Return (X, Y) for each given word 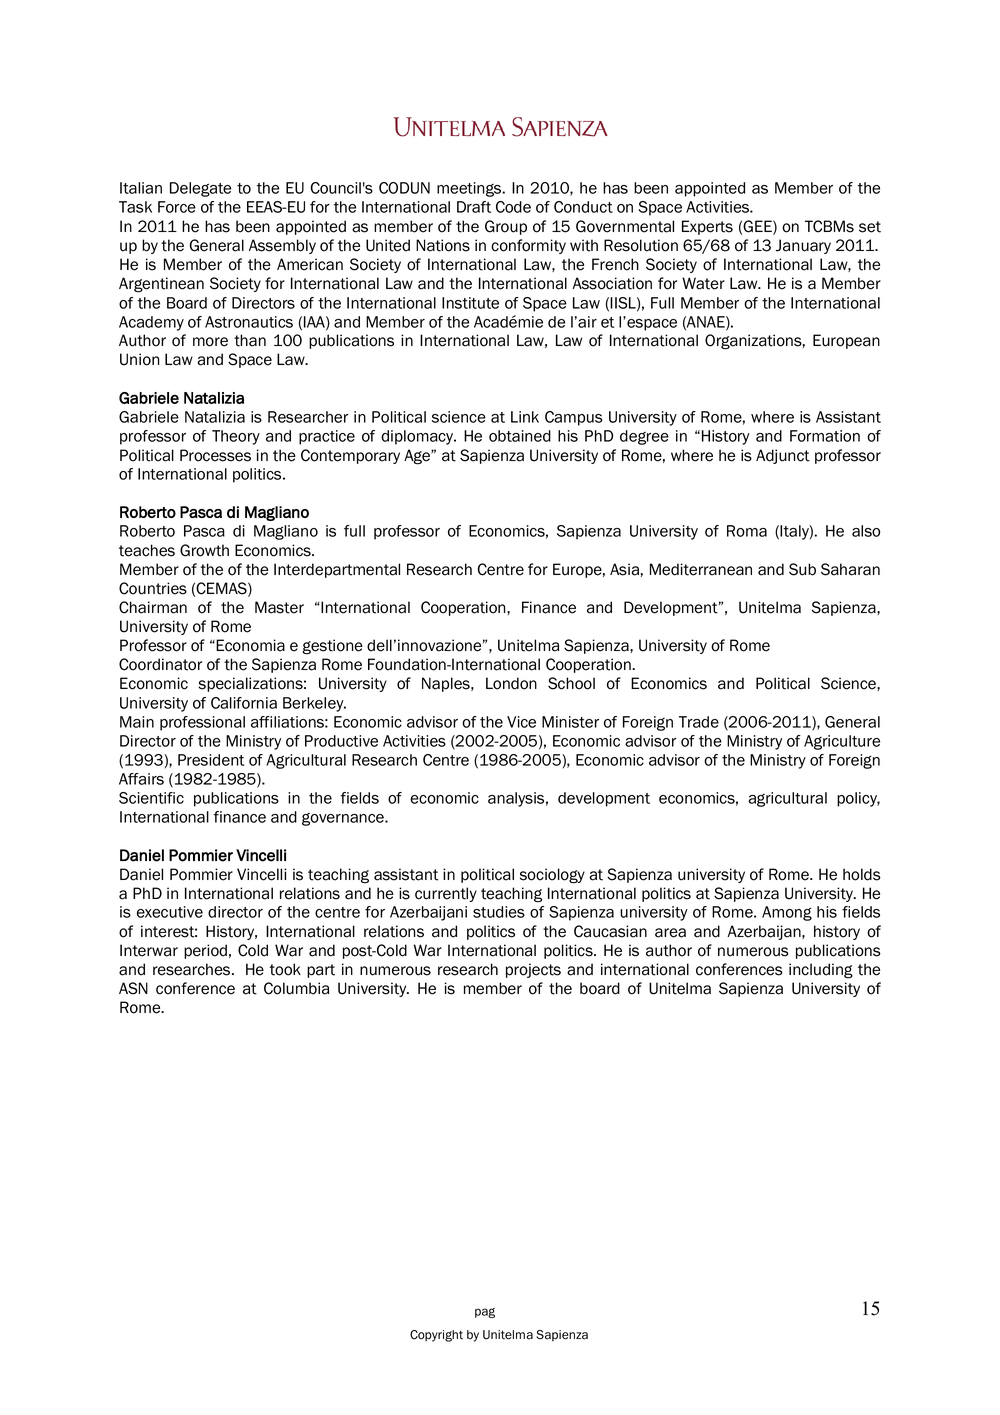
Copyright (436, 1336)
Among (787, 913)
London (511, 683)
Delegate (200, 189)
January (803, 246)
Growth (204, 550)
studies (499, 912)
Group (506, 227)
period (205, 951)
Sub (802, 569)
